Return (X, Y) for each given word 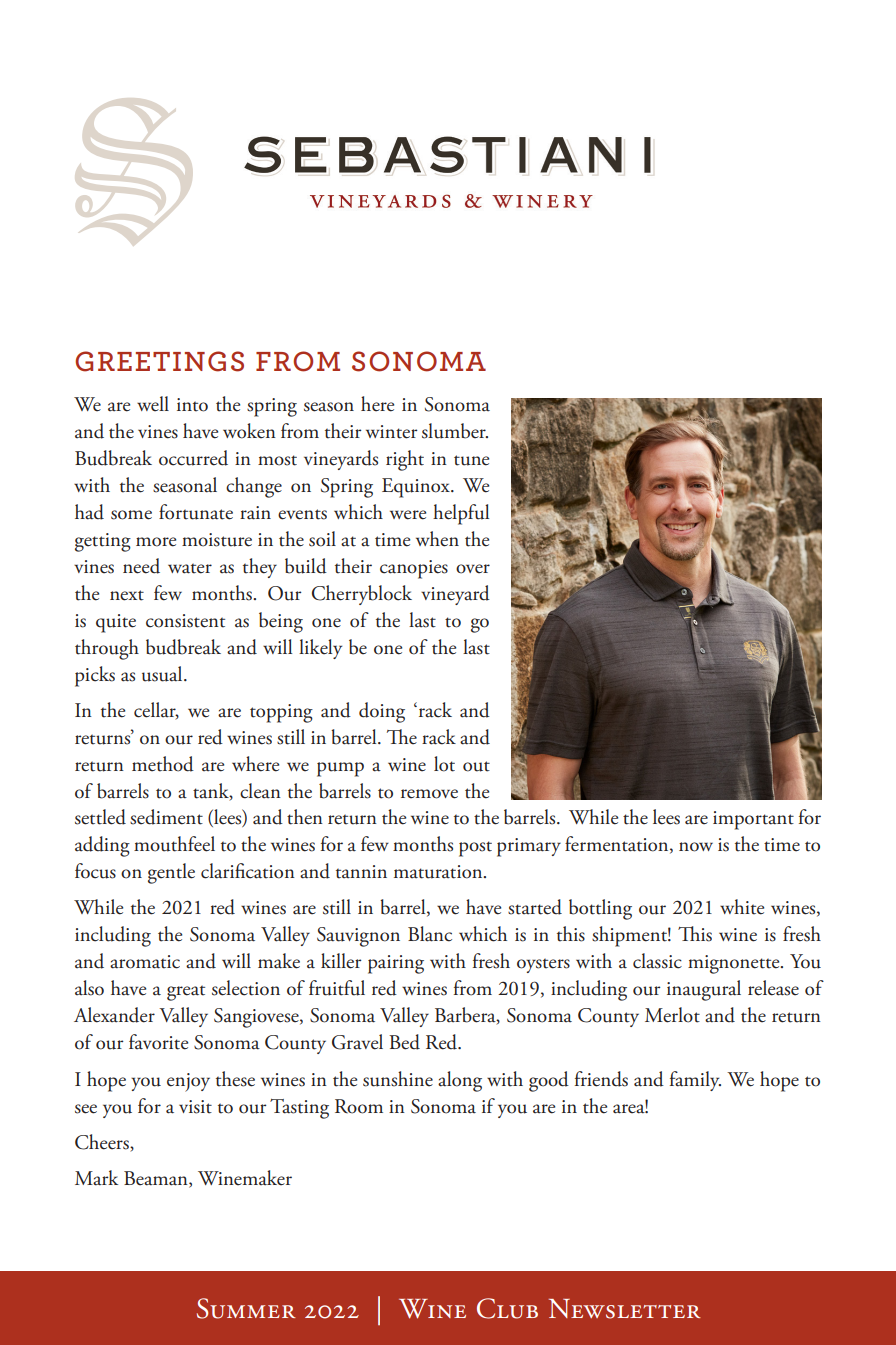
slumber (455, 431)
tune (471, 460)
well (153, 404)
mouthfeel (174, 844)
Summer (246, 1308)
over (473, 569)
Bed (404, 1042)
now (696, 847)
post (475, 849)
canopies (414, 569)
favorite (158, 1042)
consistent (185, 621)
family (695, 1081)
